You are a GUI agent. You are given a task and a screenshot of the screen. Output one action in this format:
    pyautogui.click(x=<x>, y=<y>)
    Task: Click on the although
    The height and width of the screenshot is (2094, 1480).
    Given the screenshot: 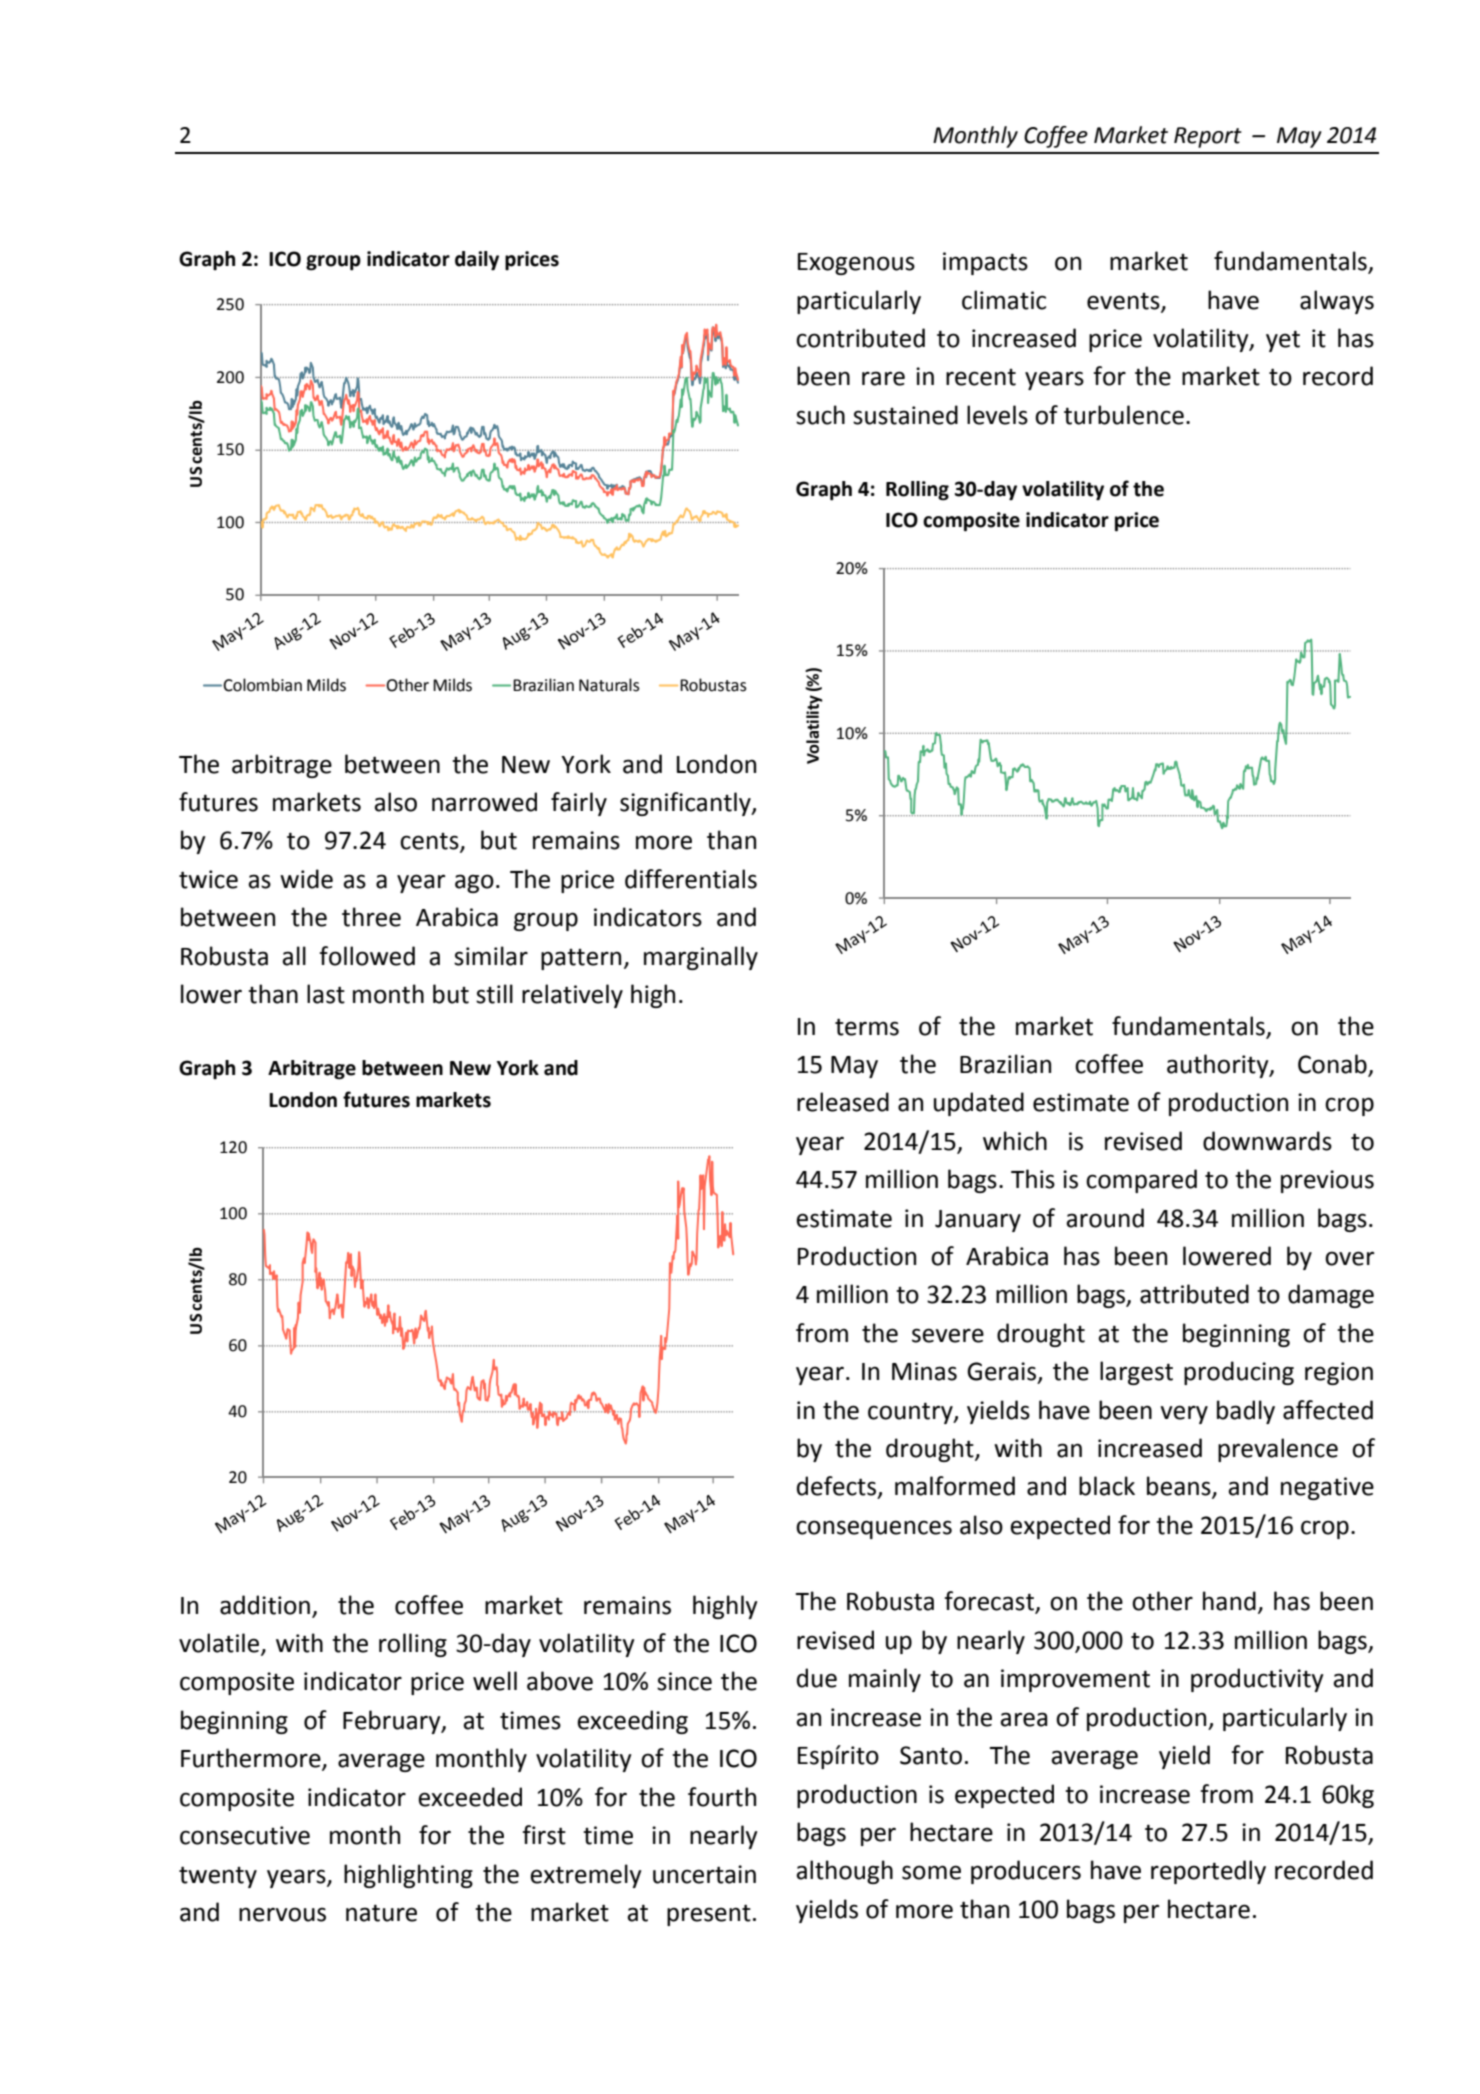 What is the action you would take?
    pyautogui.click(x=844, y=1872)
